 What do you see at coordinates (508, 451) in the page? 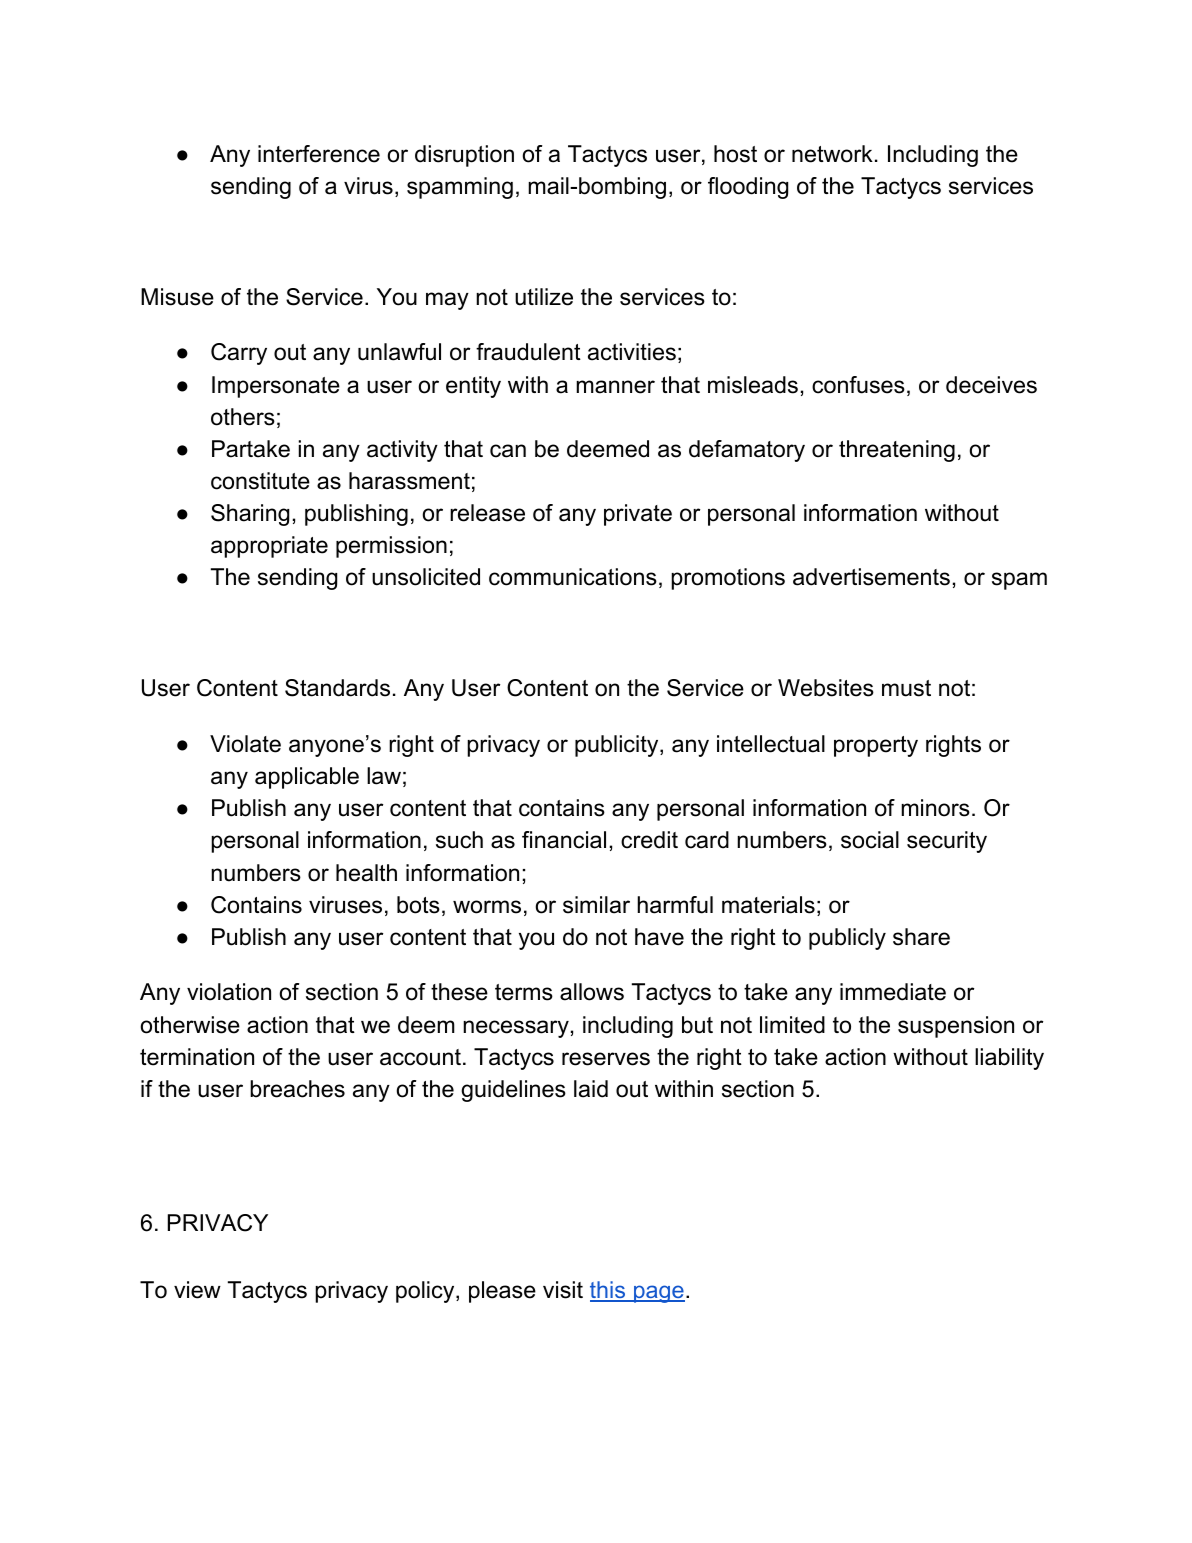
I see `can` at bounding box center [508, 451].
